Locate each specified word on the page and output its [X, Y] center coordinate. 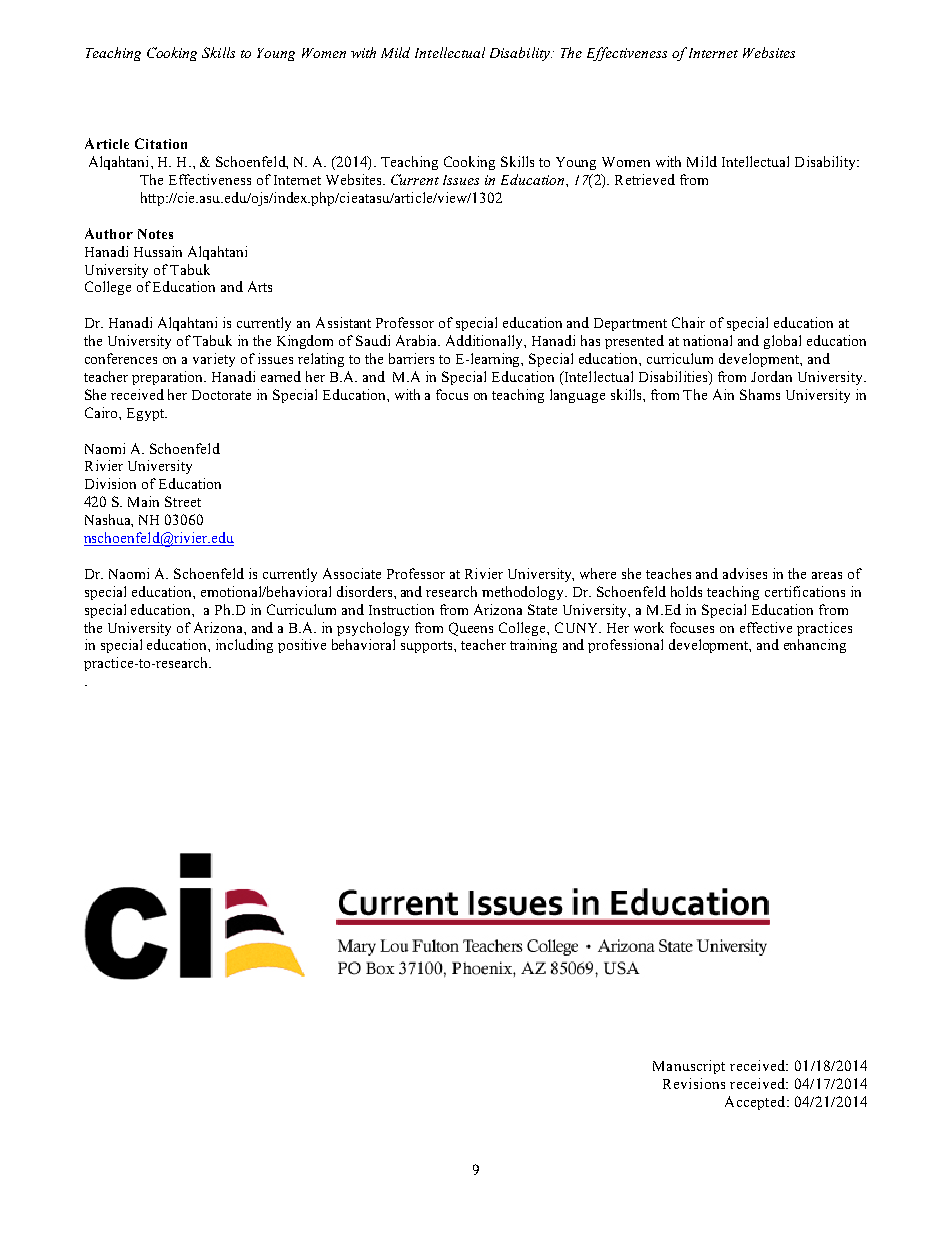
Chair [688, 322]
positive [302, 646]
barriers [411, 358]
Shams [760, 394]
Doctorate [221, 395]
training [533, 646]
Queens [471, 629]
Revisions [694, 1083]
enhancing [815, 646]
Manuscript [689, 1067]
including [244, 646]
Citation [161, 143]
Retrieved [645, 179]
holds [686, 591]
